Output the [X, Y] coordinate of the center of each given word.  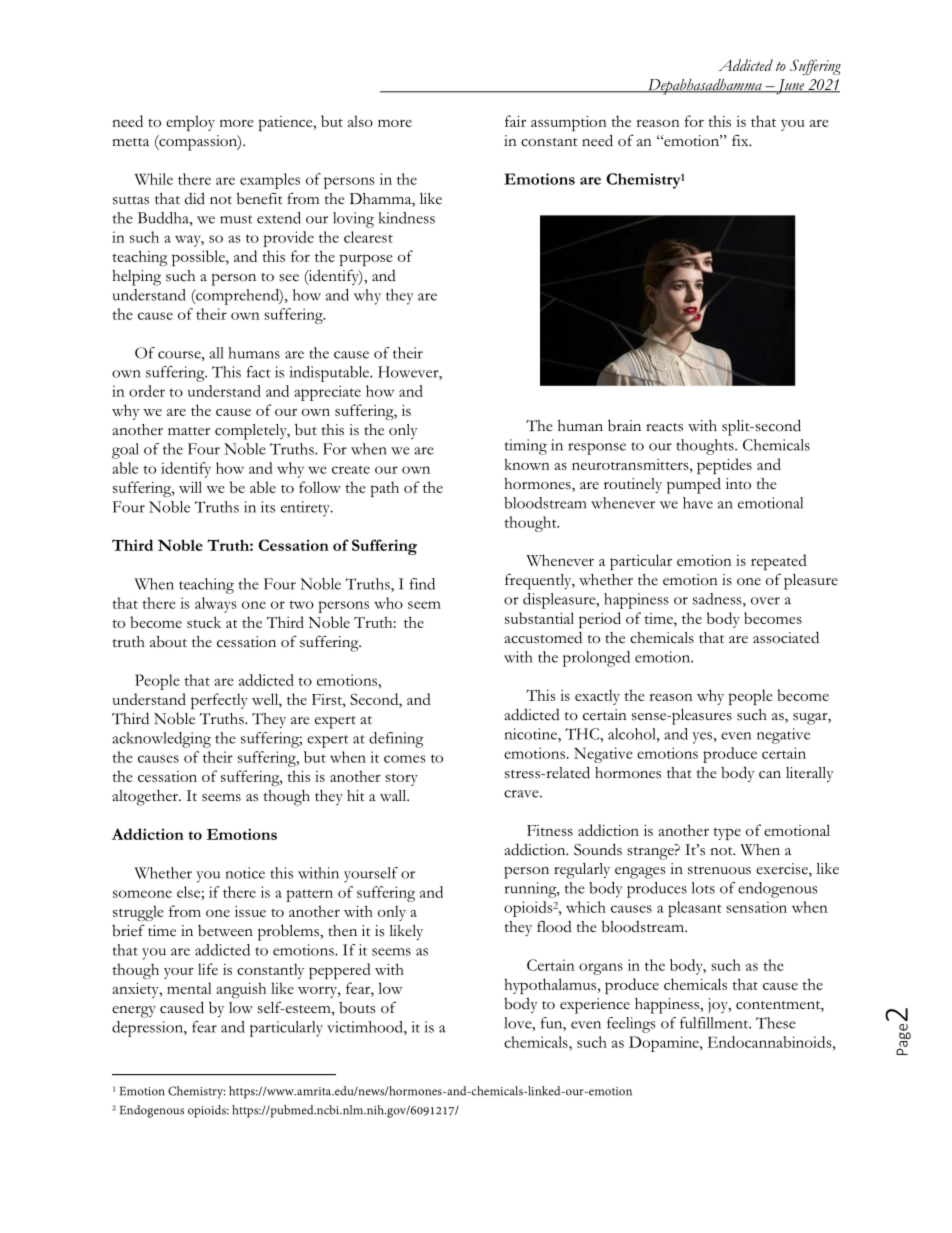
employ [190, 123]
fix [741, 140]
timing [525, 447]
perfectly [219, 701]
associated [786, 637]
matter [189, 431]
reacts [664, 427]
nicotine [532, 734]
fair [515, 121]
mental [189, 988]
